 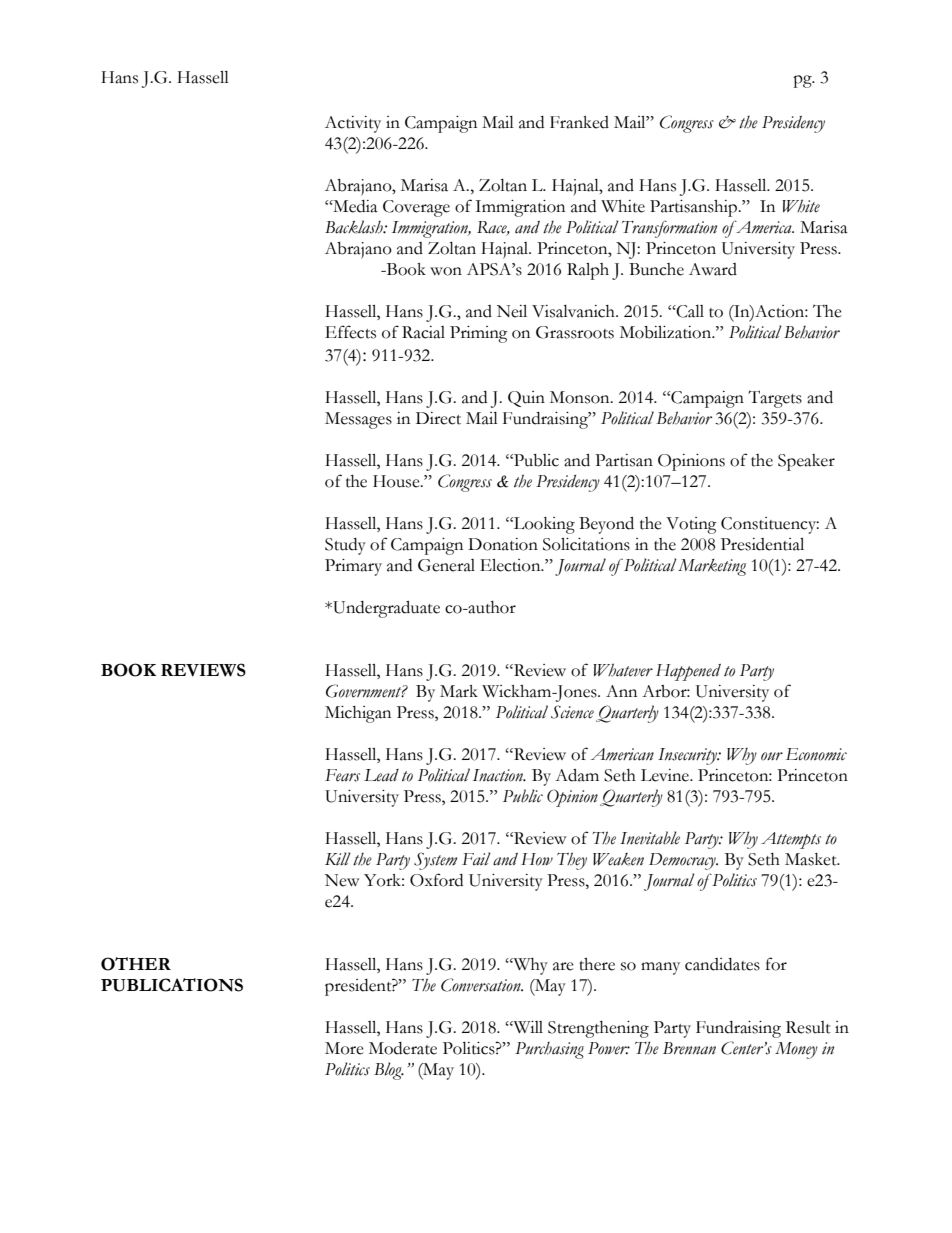 What do you see at coordinates (479, 334) in the screenshot?
I see `Priming` at bounding box center [479, 334].
